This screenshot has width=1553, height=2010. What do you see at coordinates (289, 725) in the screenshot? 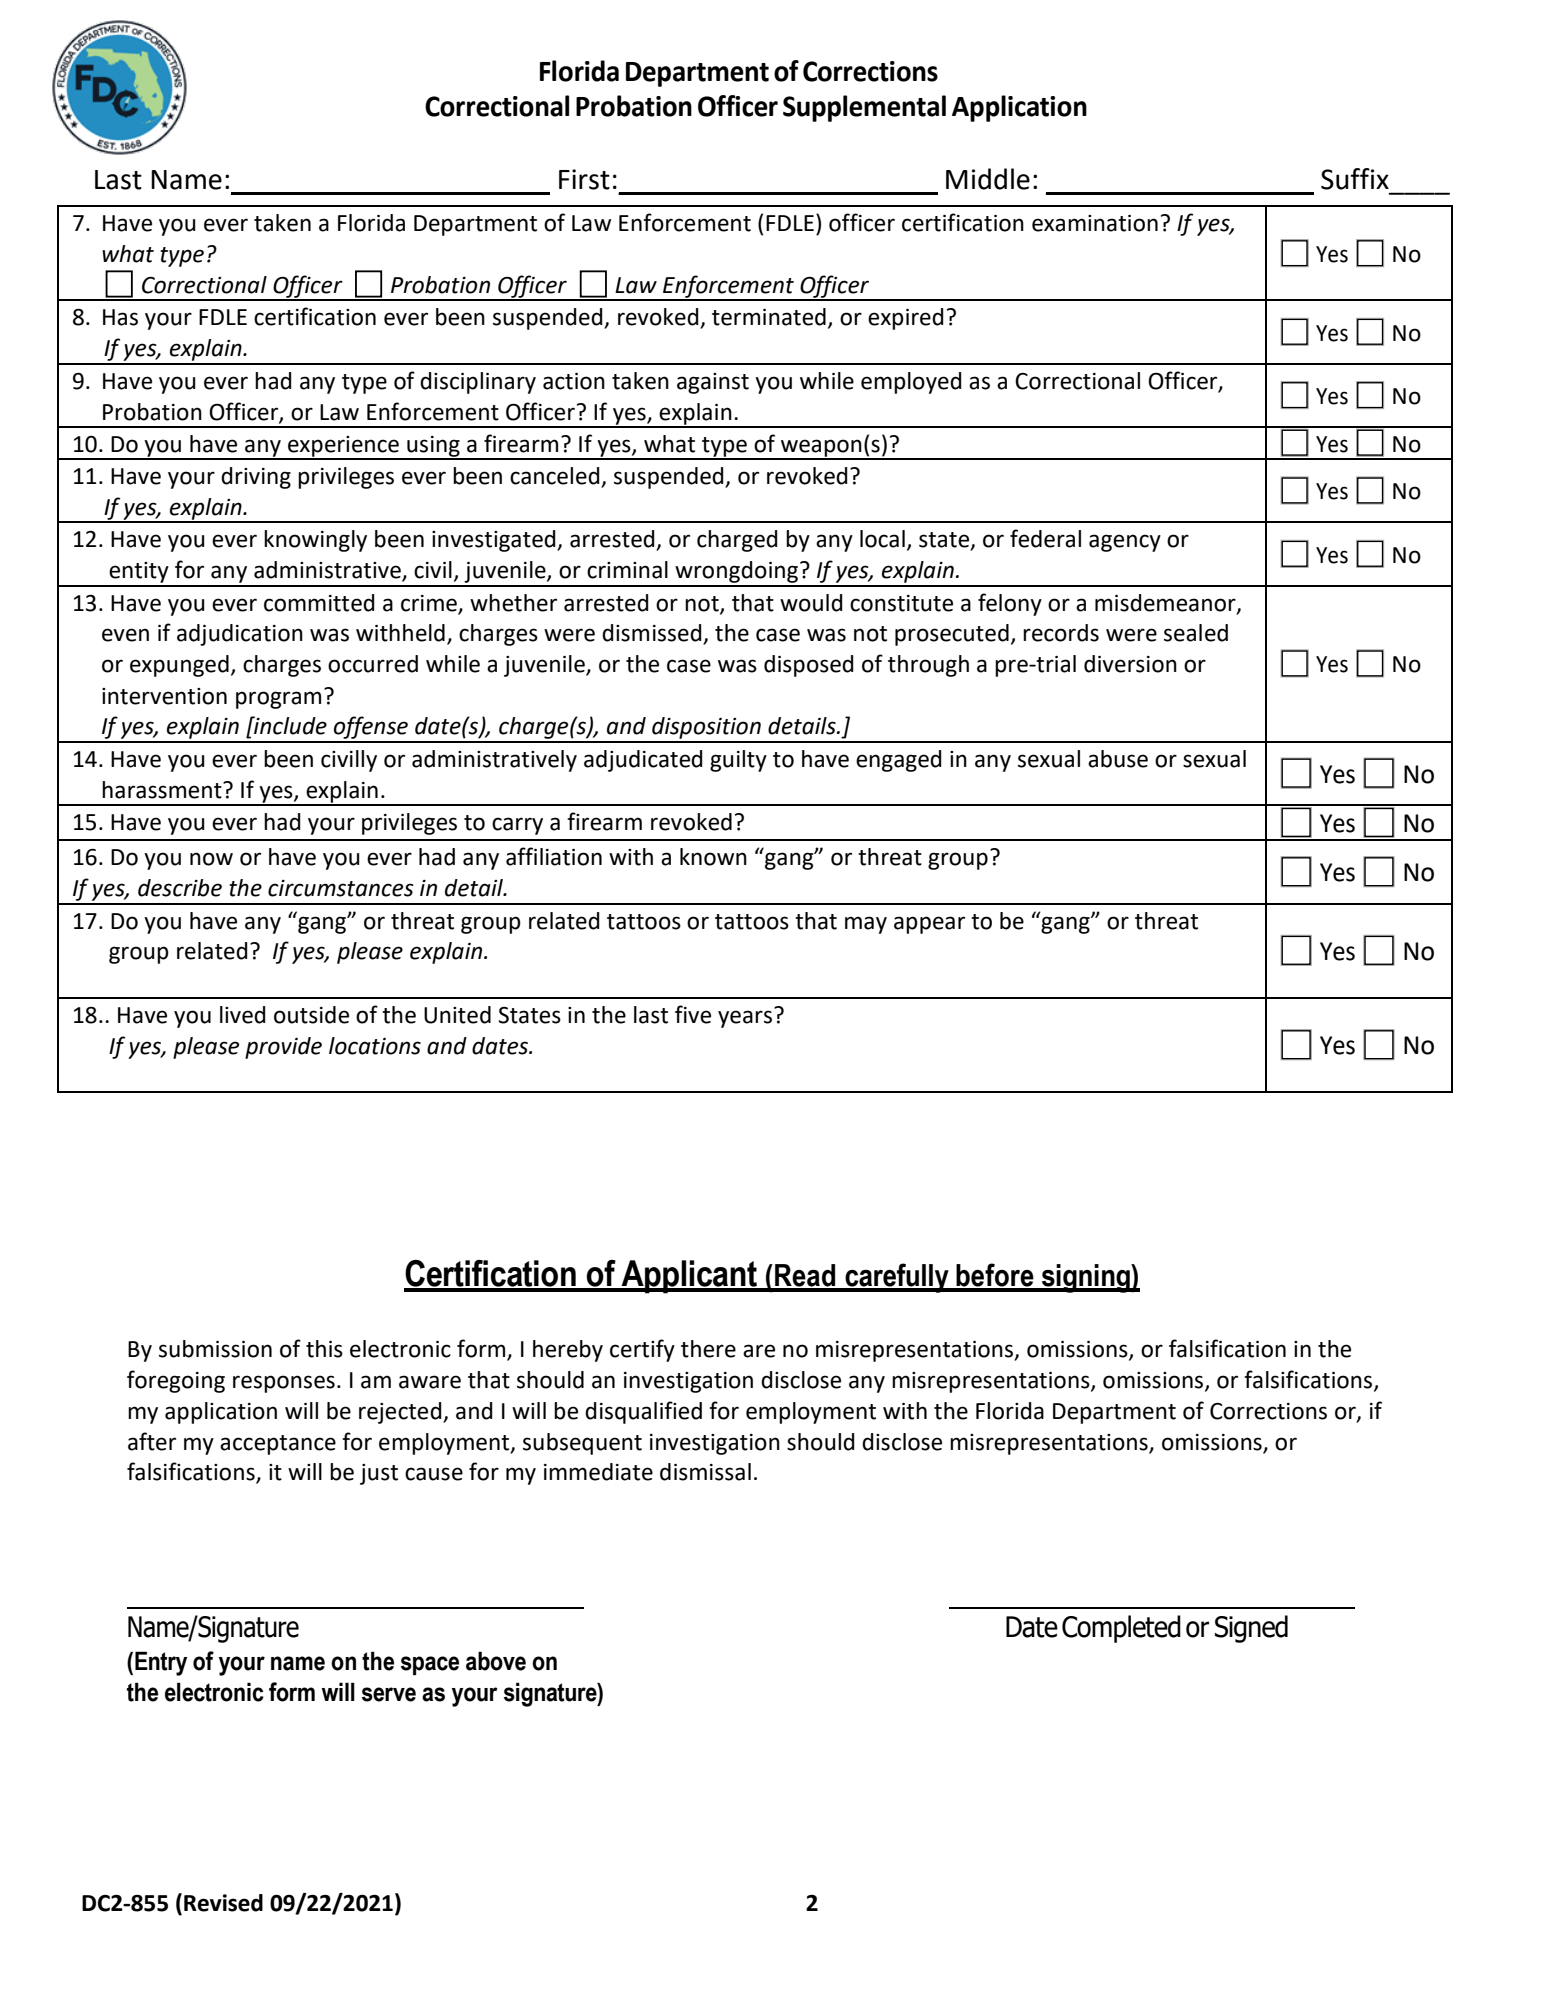
I see `include` at bounding box center [289, 725].
